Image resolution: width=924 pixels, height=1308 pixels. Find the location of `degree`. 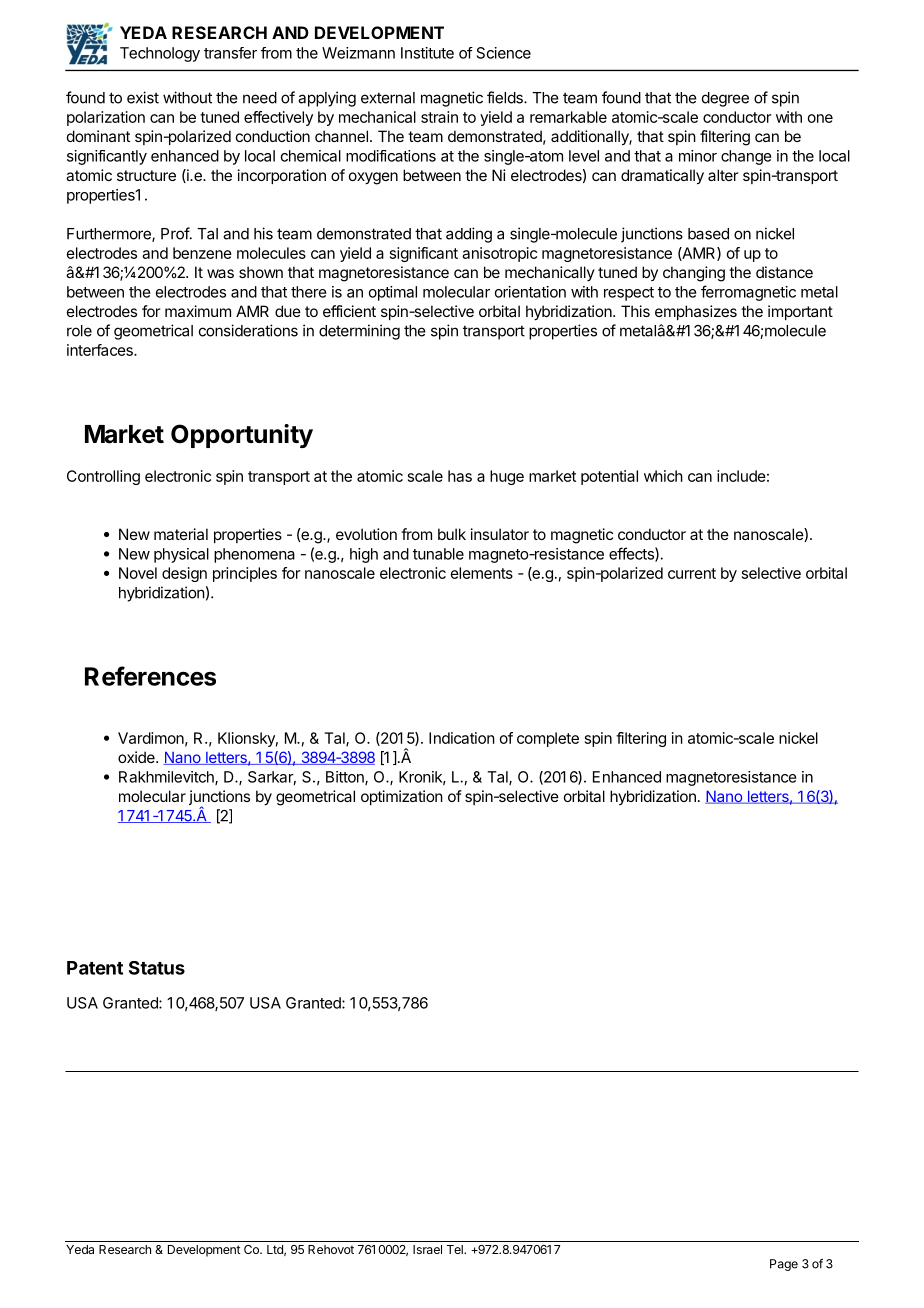

degree is located at coordinates (725, 99).
